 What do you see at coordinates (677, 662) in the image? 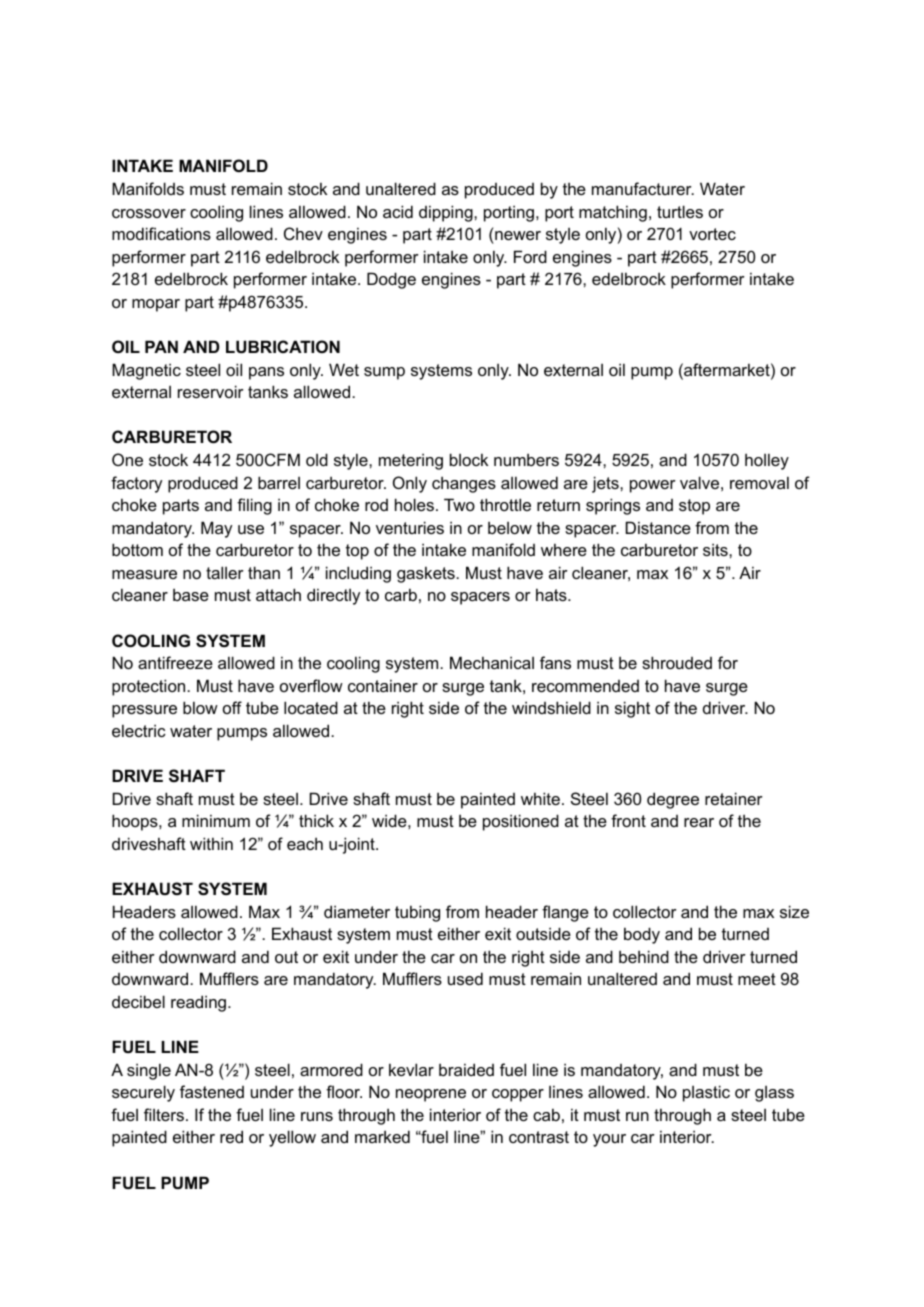
I see `shrouded` at bounding box center [677, 662].
